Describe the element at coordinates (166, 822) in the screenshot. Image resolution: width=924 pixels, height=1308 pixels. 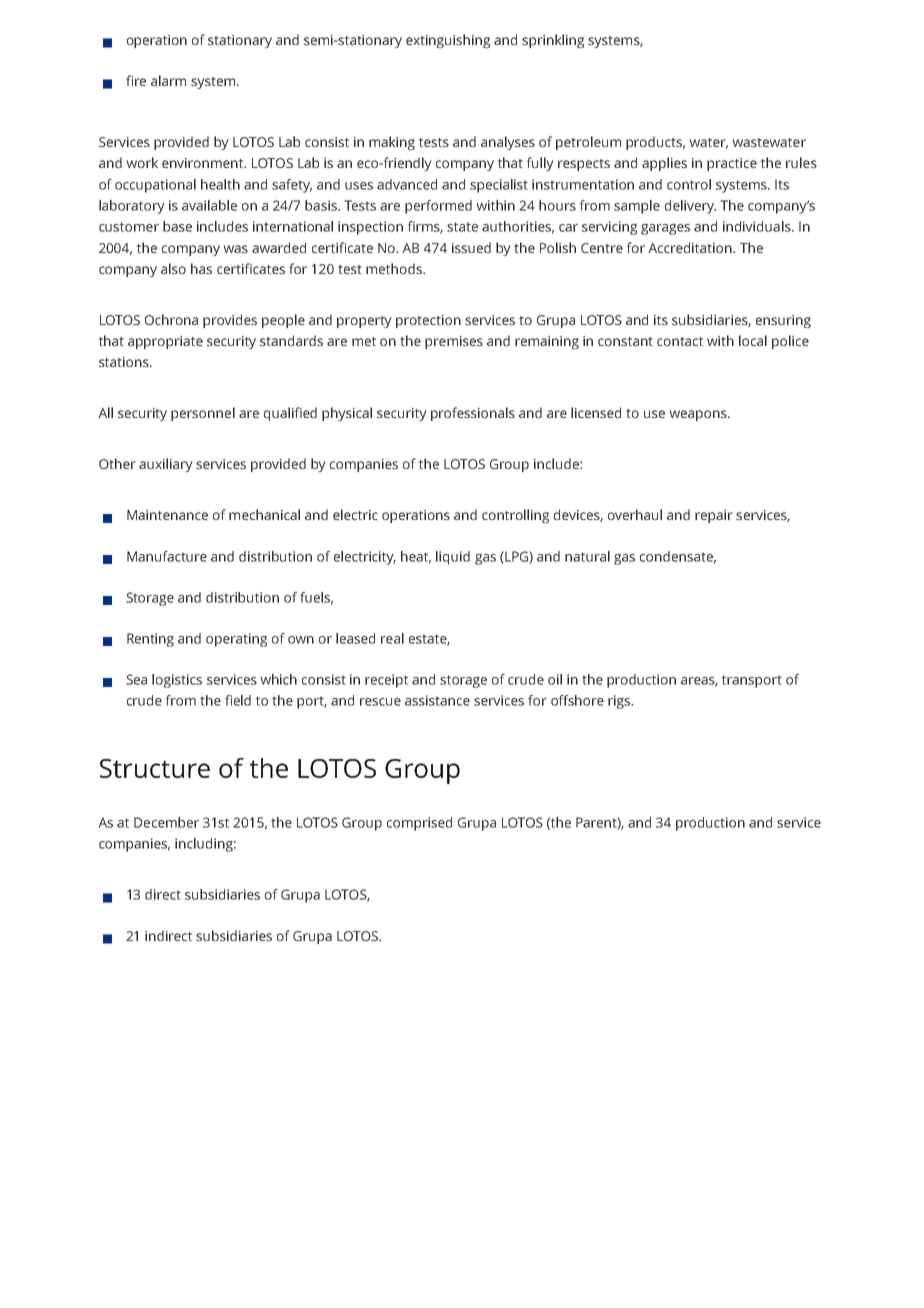
I see `December` at that location.
